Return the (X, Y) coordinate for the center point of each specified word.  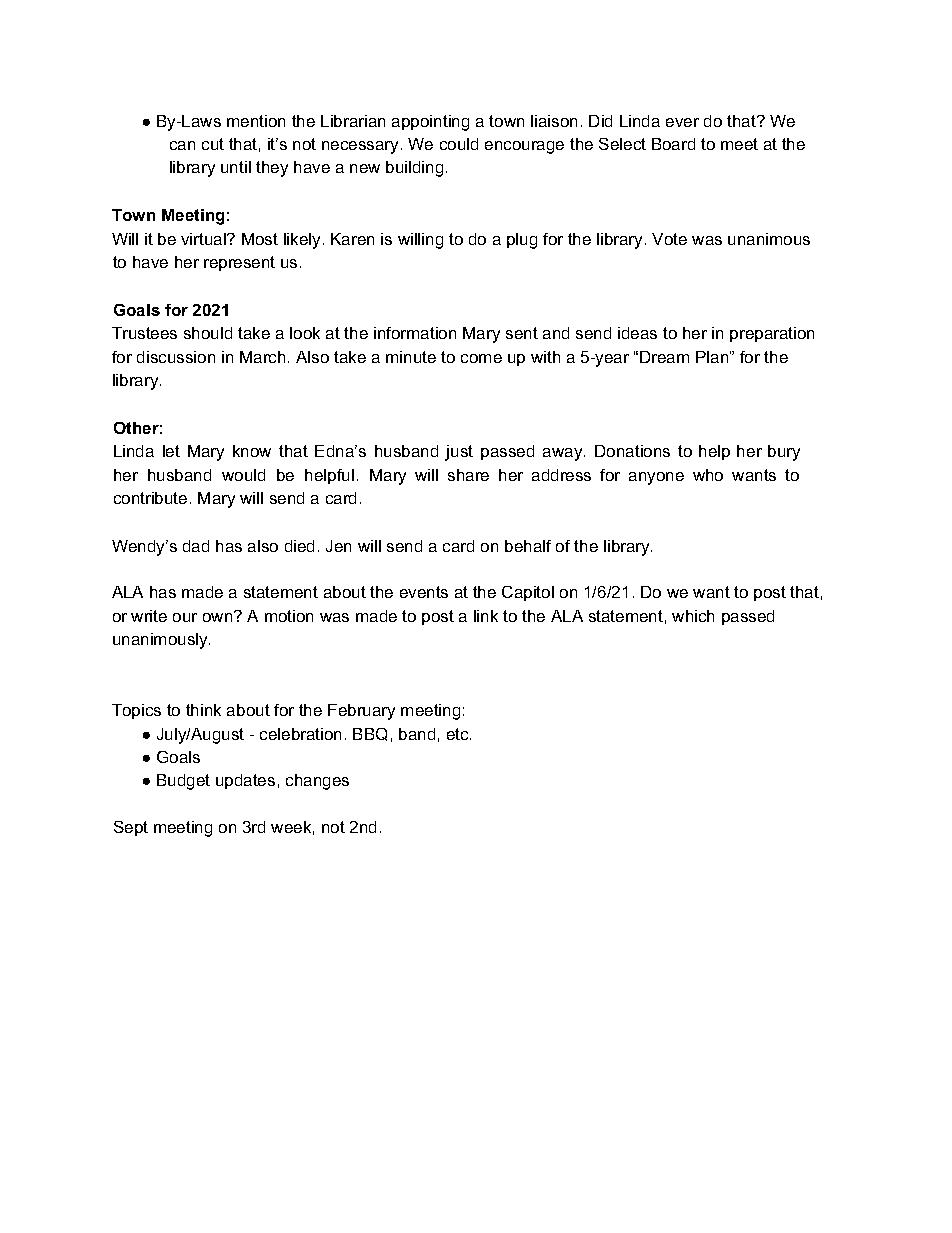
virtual (204, 239)
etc (459, 734)
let (171, 451)
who (708, 475)
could (459, 144)
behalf (528, 546)
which (693, 616)
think (203, 710)
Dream (664, 357)
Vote (669, 239)
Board (673, 144)
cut (213, 144)
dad (196, 546)
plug (522, 241)
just (459, 453)
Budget (183, 782)
